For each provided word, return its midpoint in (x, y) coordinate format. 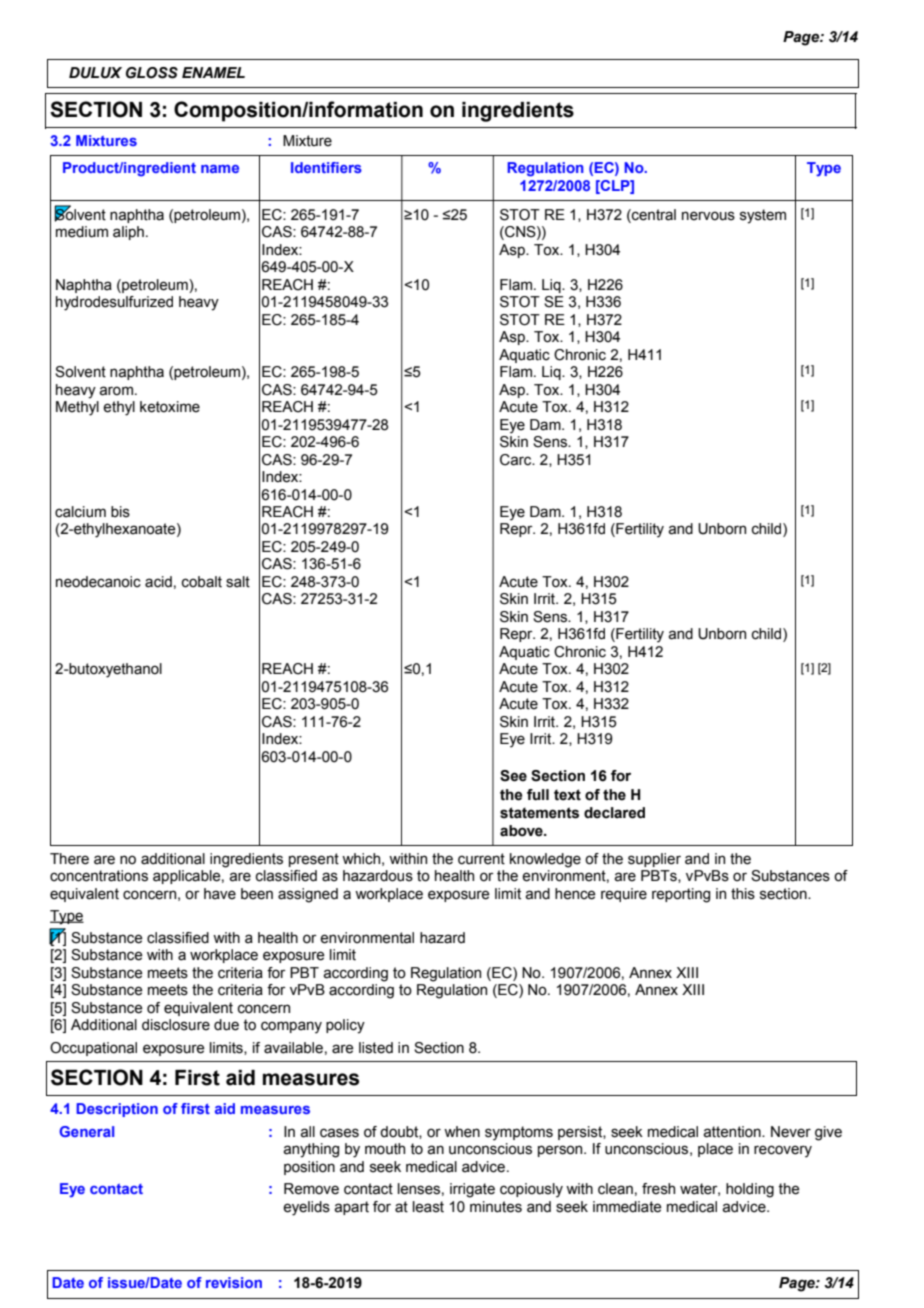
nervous (708, 216)
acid (158, 582)
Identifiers (326, 167)
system (763, 216)
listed (376, 1048)
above (522, 831)
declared (614, 813)
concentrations (99, 876)
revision (234, 1282)
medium (82, 232)
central (653, 215)
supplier (654, 860)
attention (733, 1132)
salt (238, 582)
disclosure (176, 1025)
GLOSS (152, 73)
